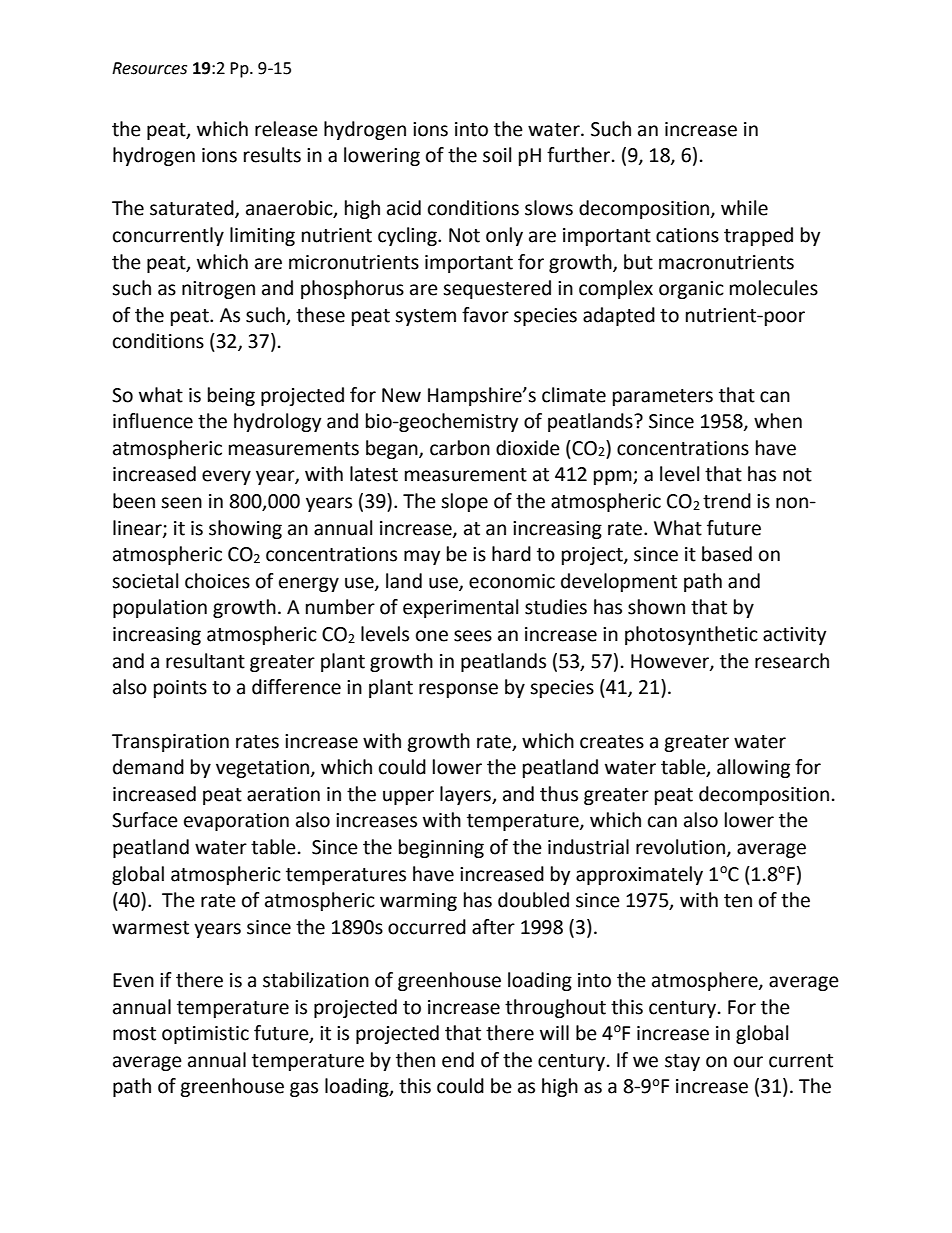 The height and width of the image is (1233, 952). What do you see at coordinates (217, 581) in the image?
I see `choices` at bounding box center [217, 581].
